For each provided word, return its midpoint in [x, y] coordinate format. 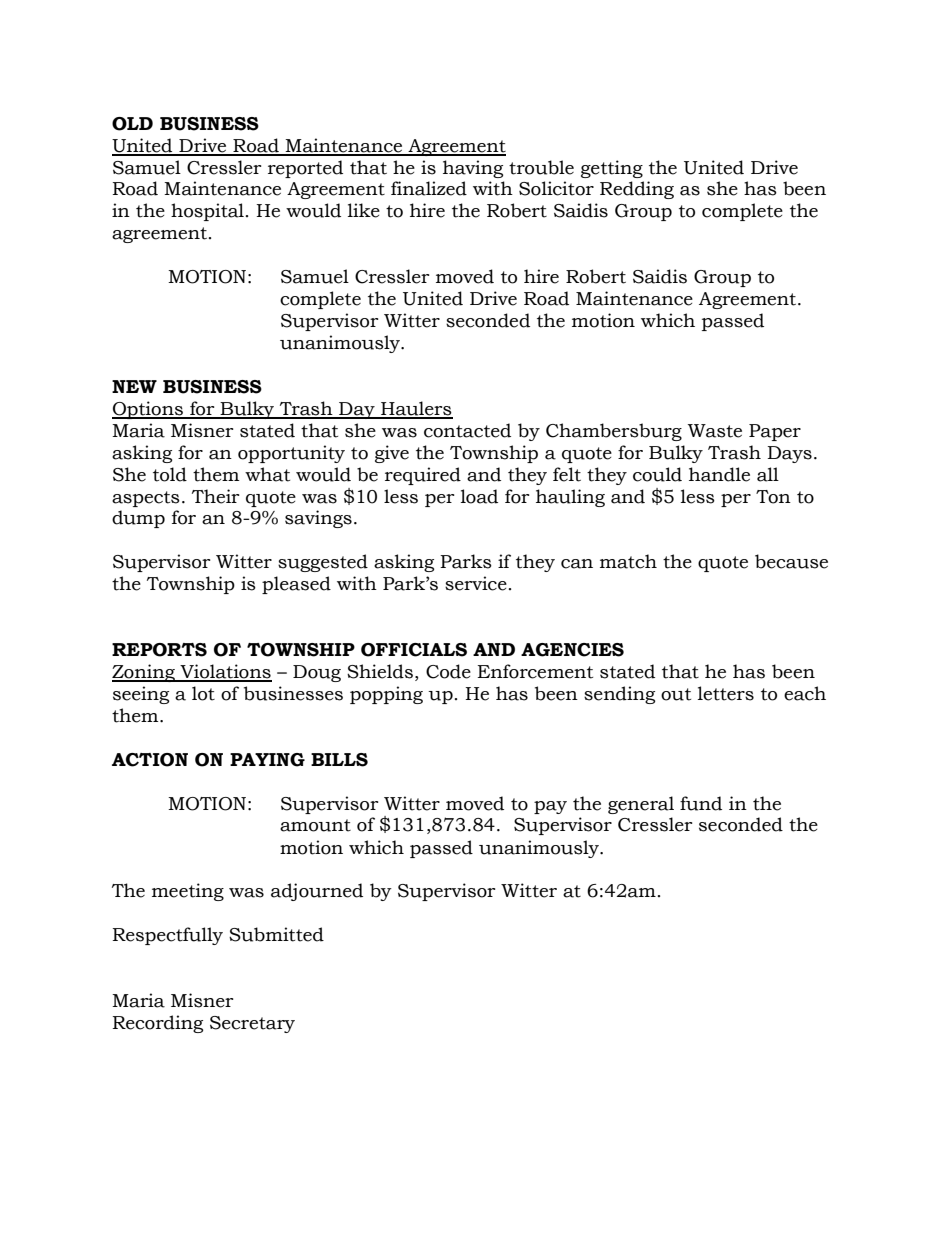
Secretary [252, 1024]
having [473, 169]
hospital [207, 212]
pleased [296, 585]
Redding [637, 190]
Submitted [276, 934]
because [791, 561]
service [476, 583]
